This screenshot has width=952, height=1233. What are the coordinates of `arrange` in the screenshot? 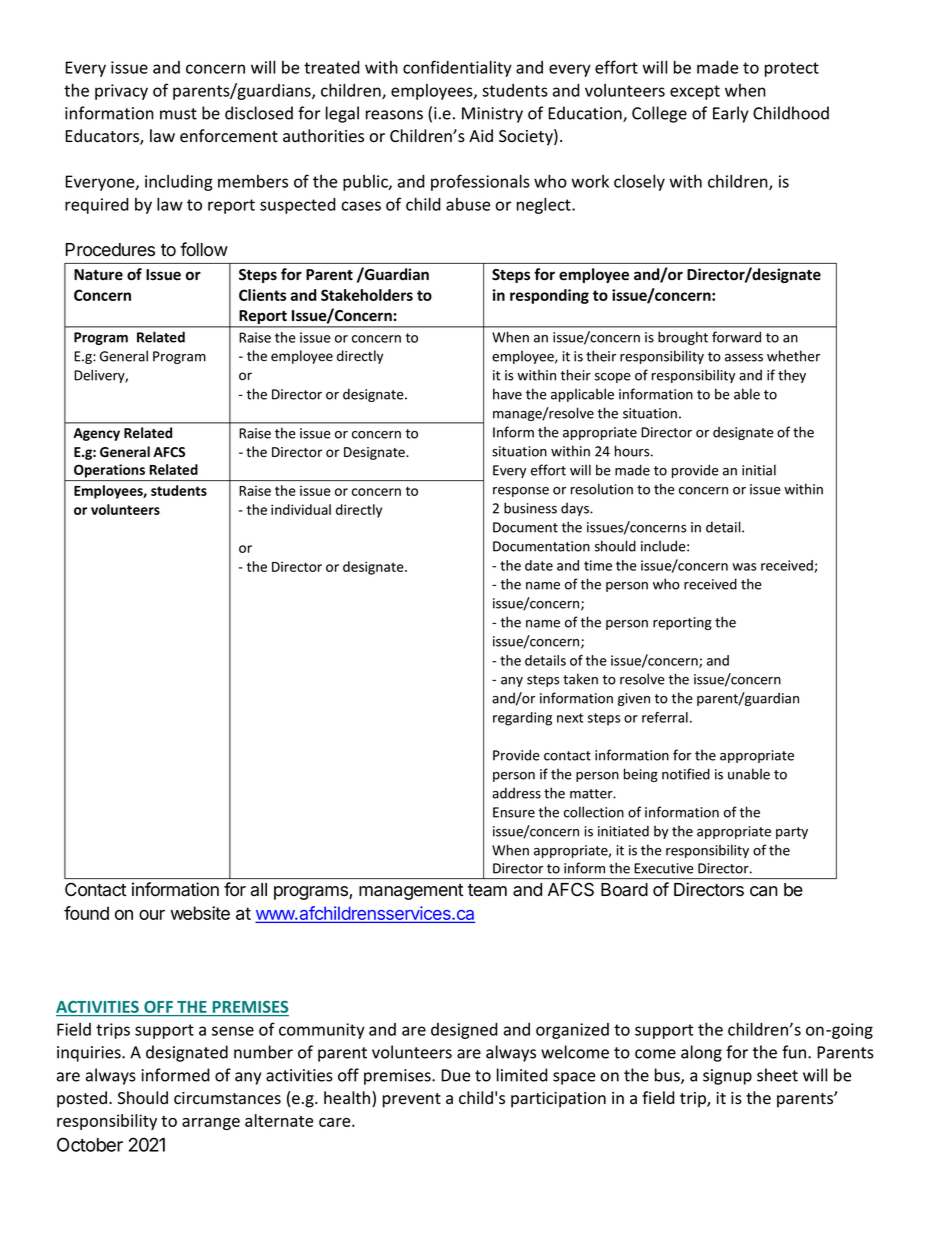 It's located at (211, 1124).
